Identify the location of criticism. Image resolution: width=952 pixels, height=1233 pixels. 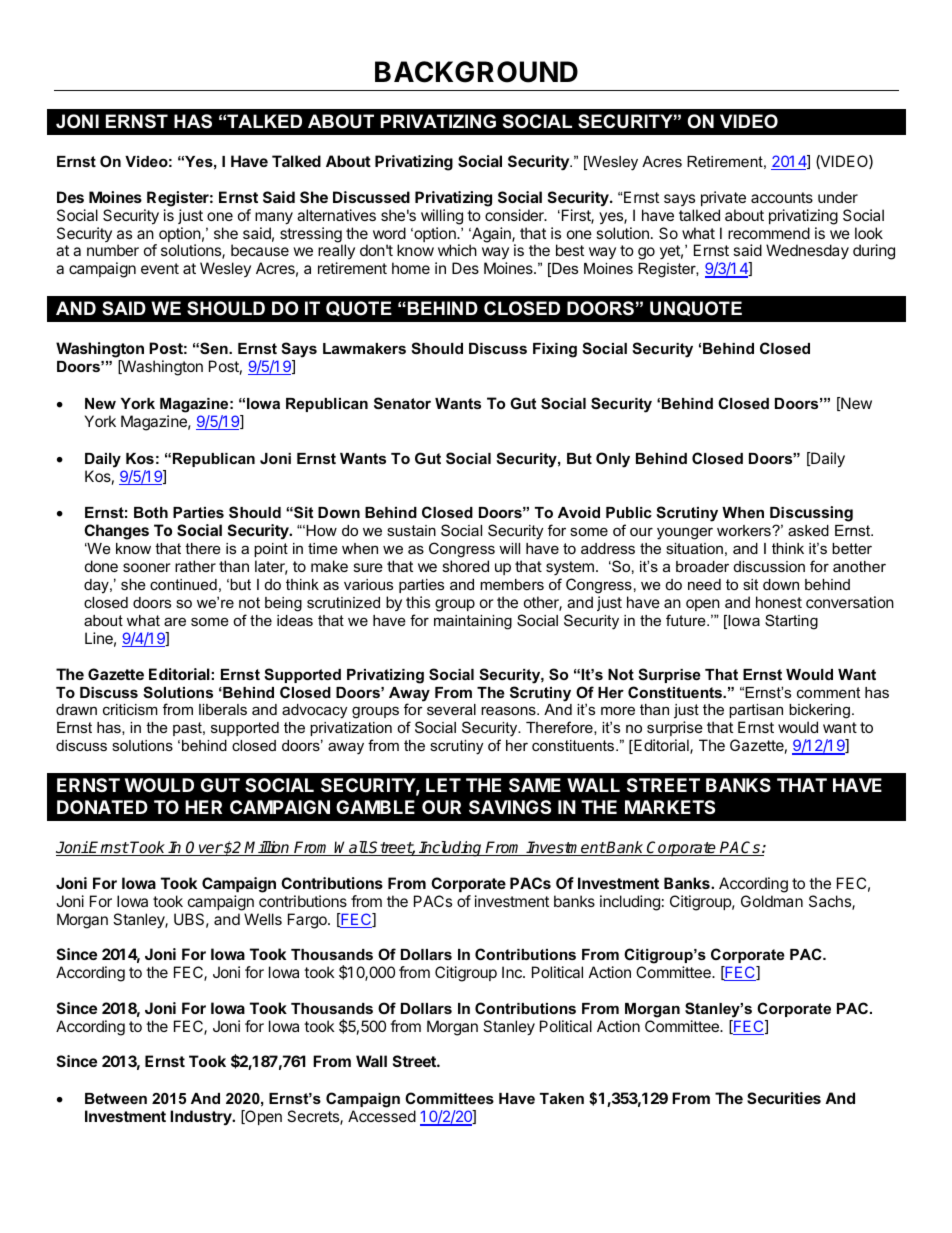
(130, 709).
